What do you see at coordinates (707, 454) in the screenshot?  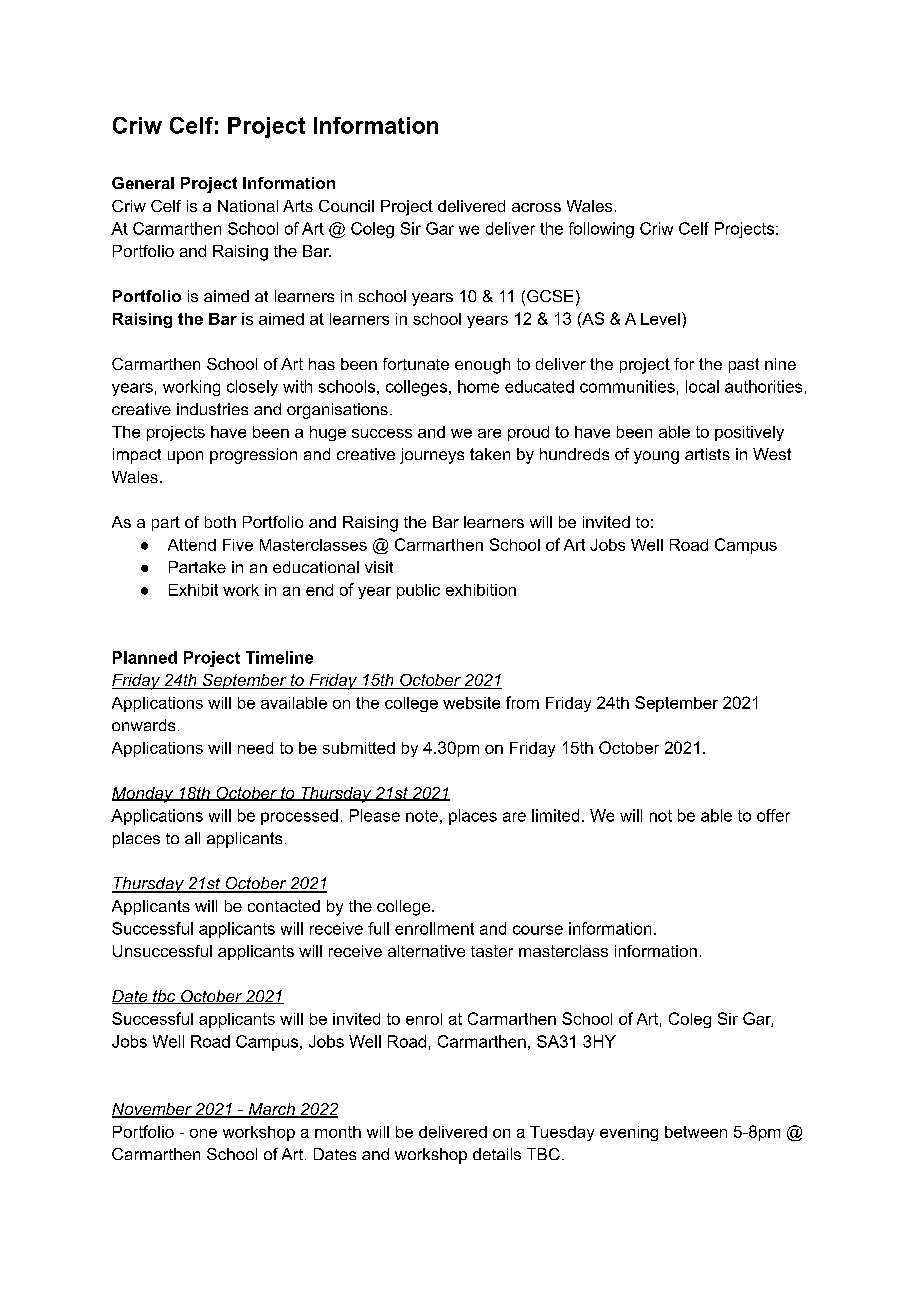 I see `artists` at bounding box center [707, 454].
